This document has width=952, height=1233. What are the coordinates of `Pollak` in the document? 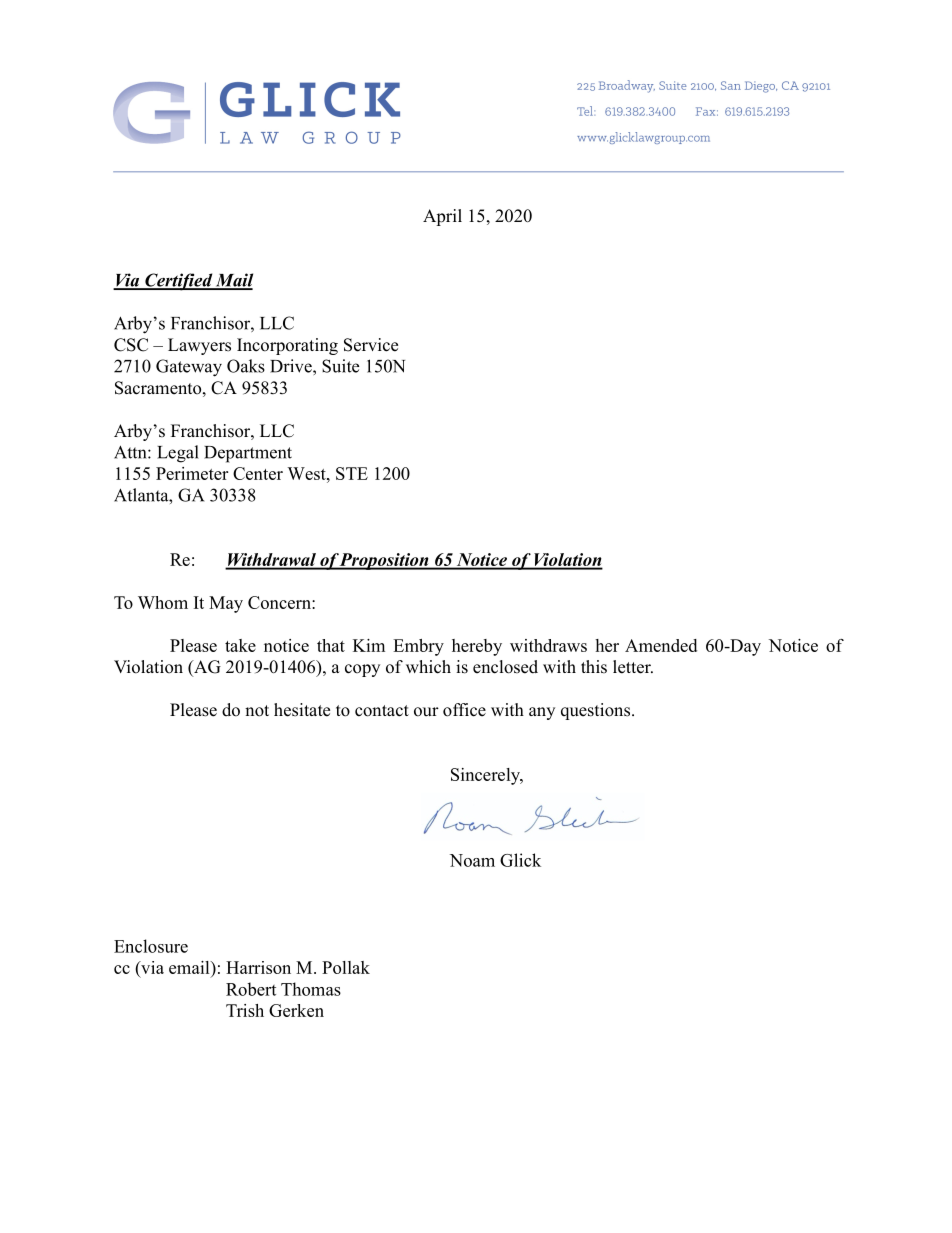 It's located at (346, 967).
